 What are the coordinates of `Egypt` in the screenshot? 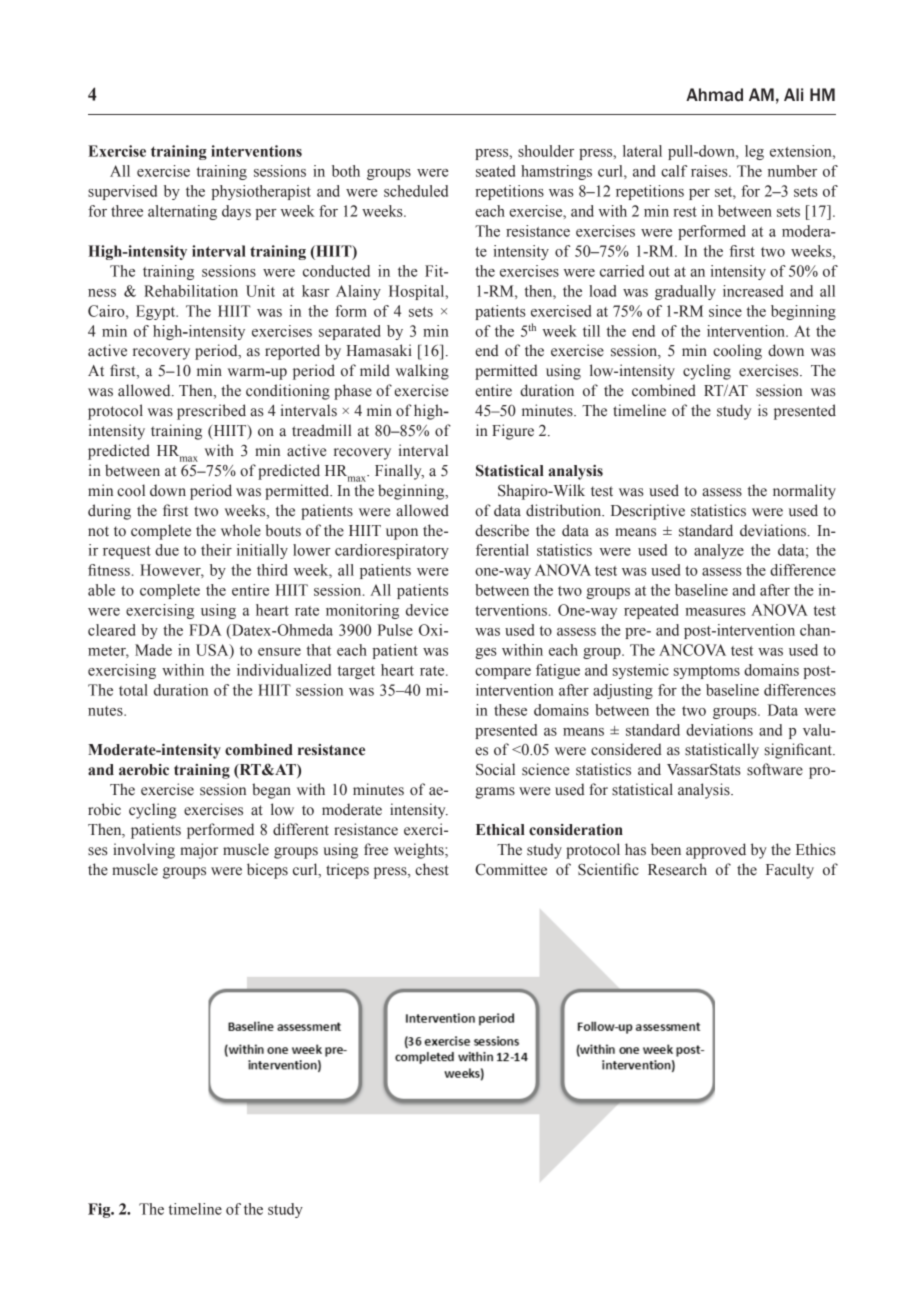 It's located at (157, 312).
